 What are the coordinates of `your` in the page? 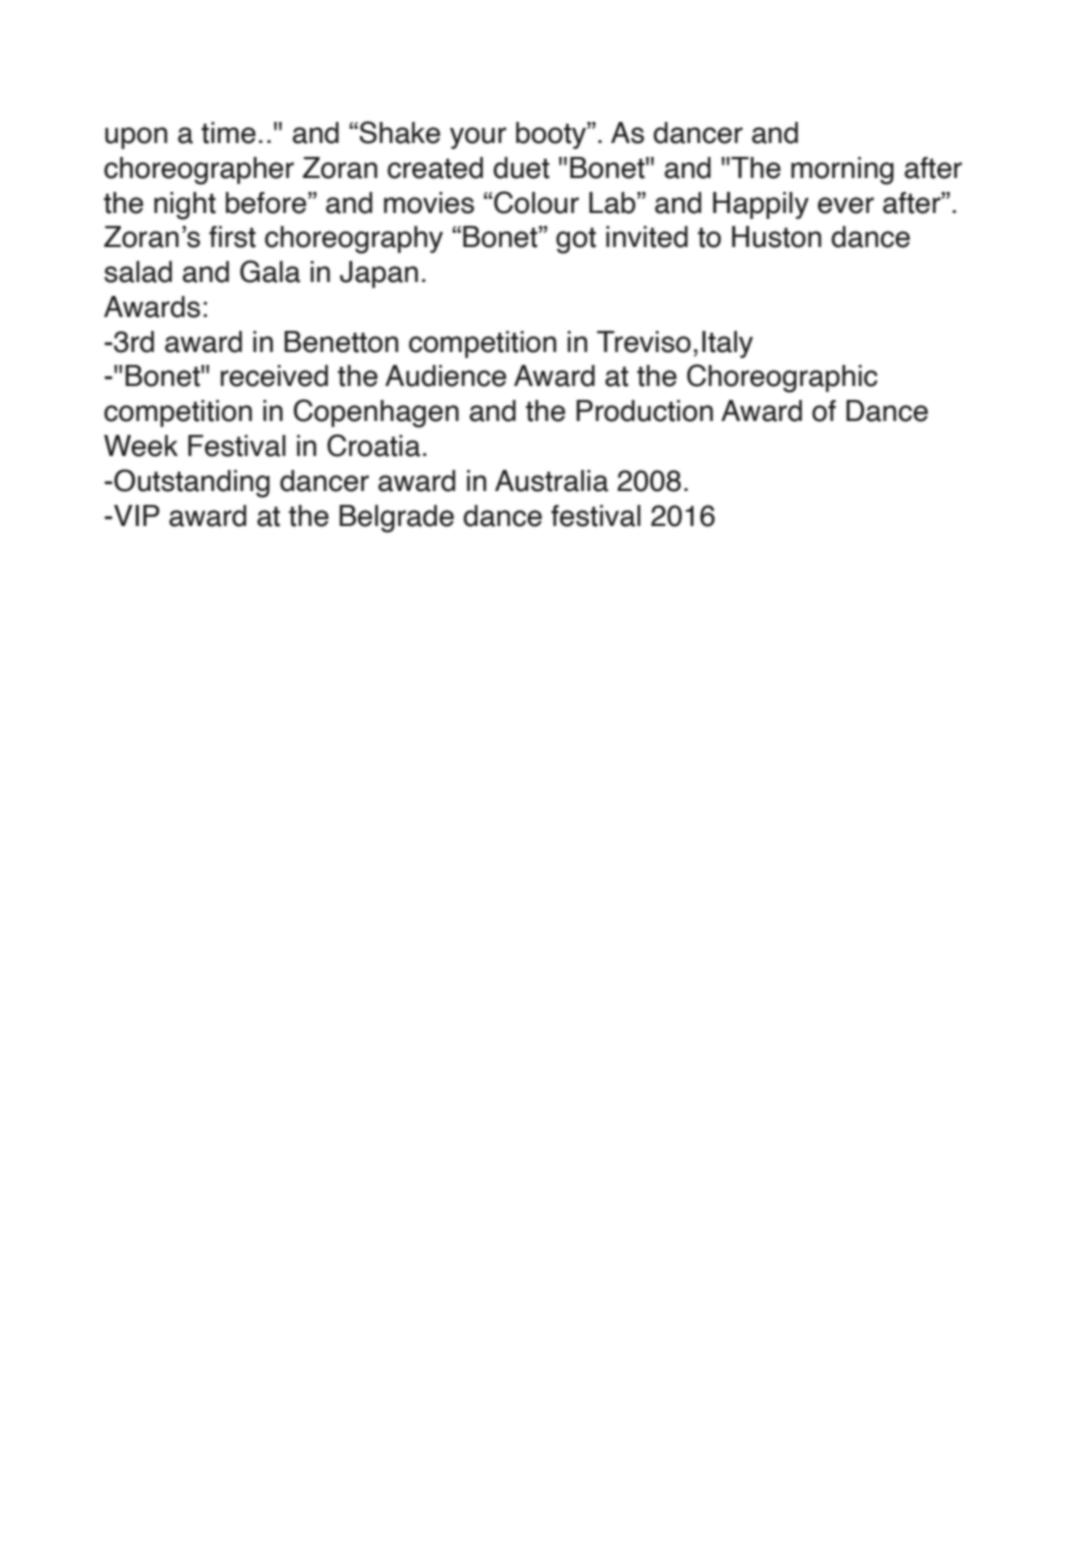 It's located at (478, 138).
